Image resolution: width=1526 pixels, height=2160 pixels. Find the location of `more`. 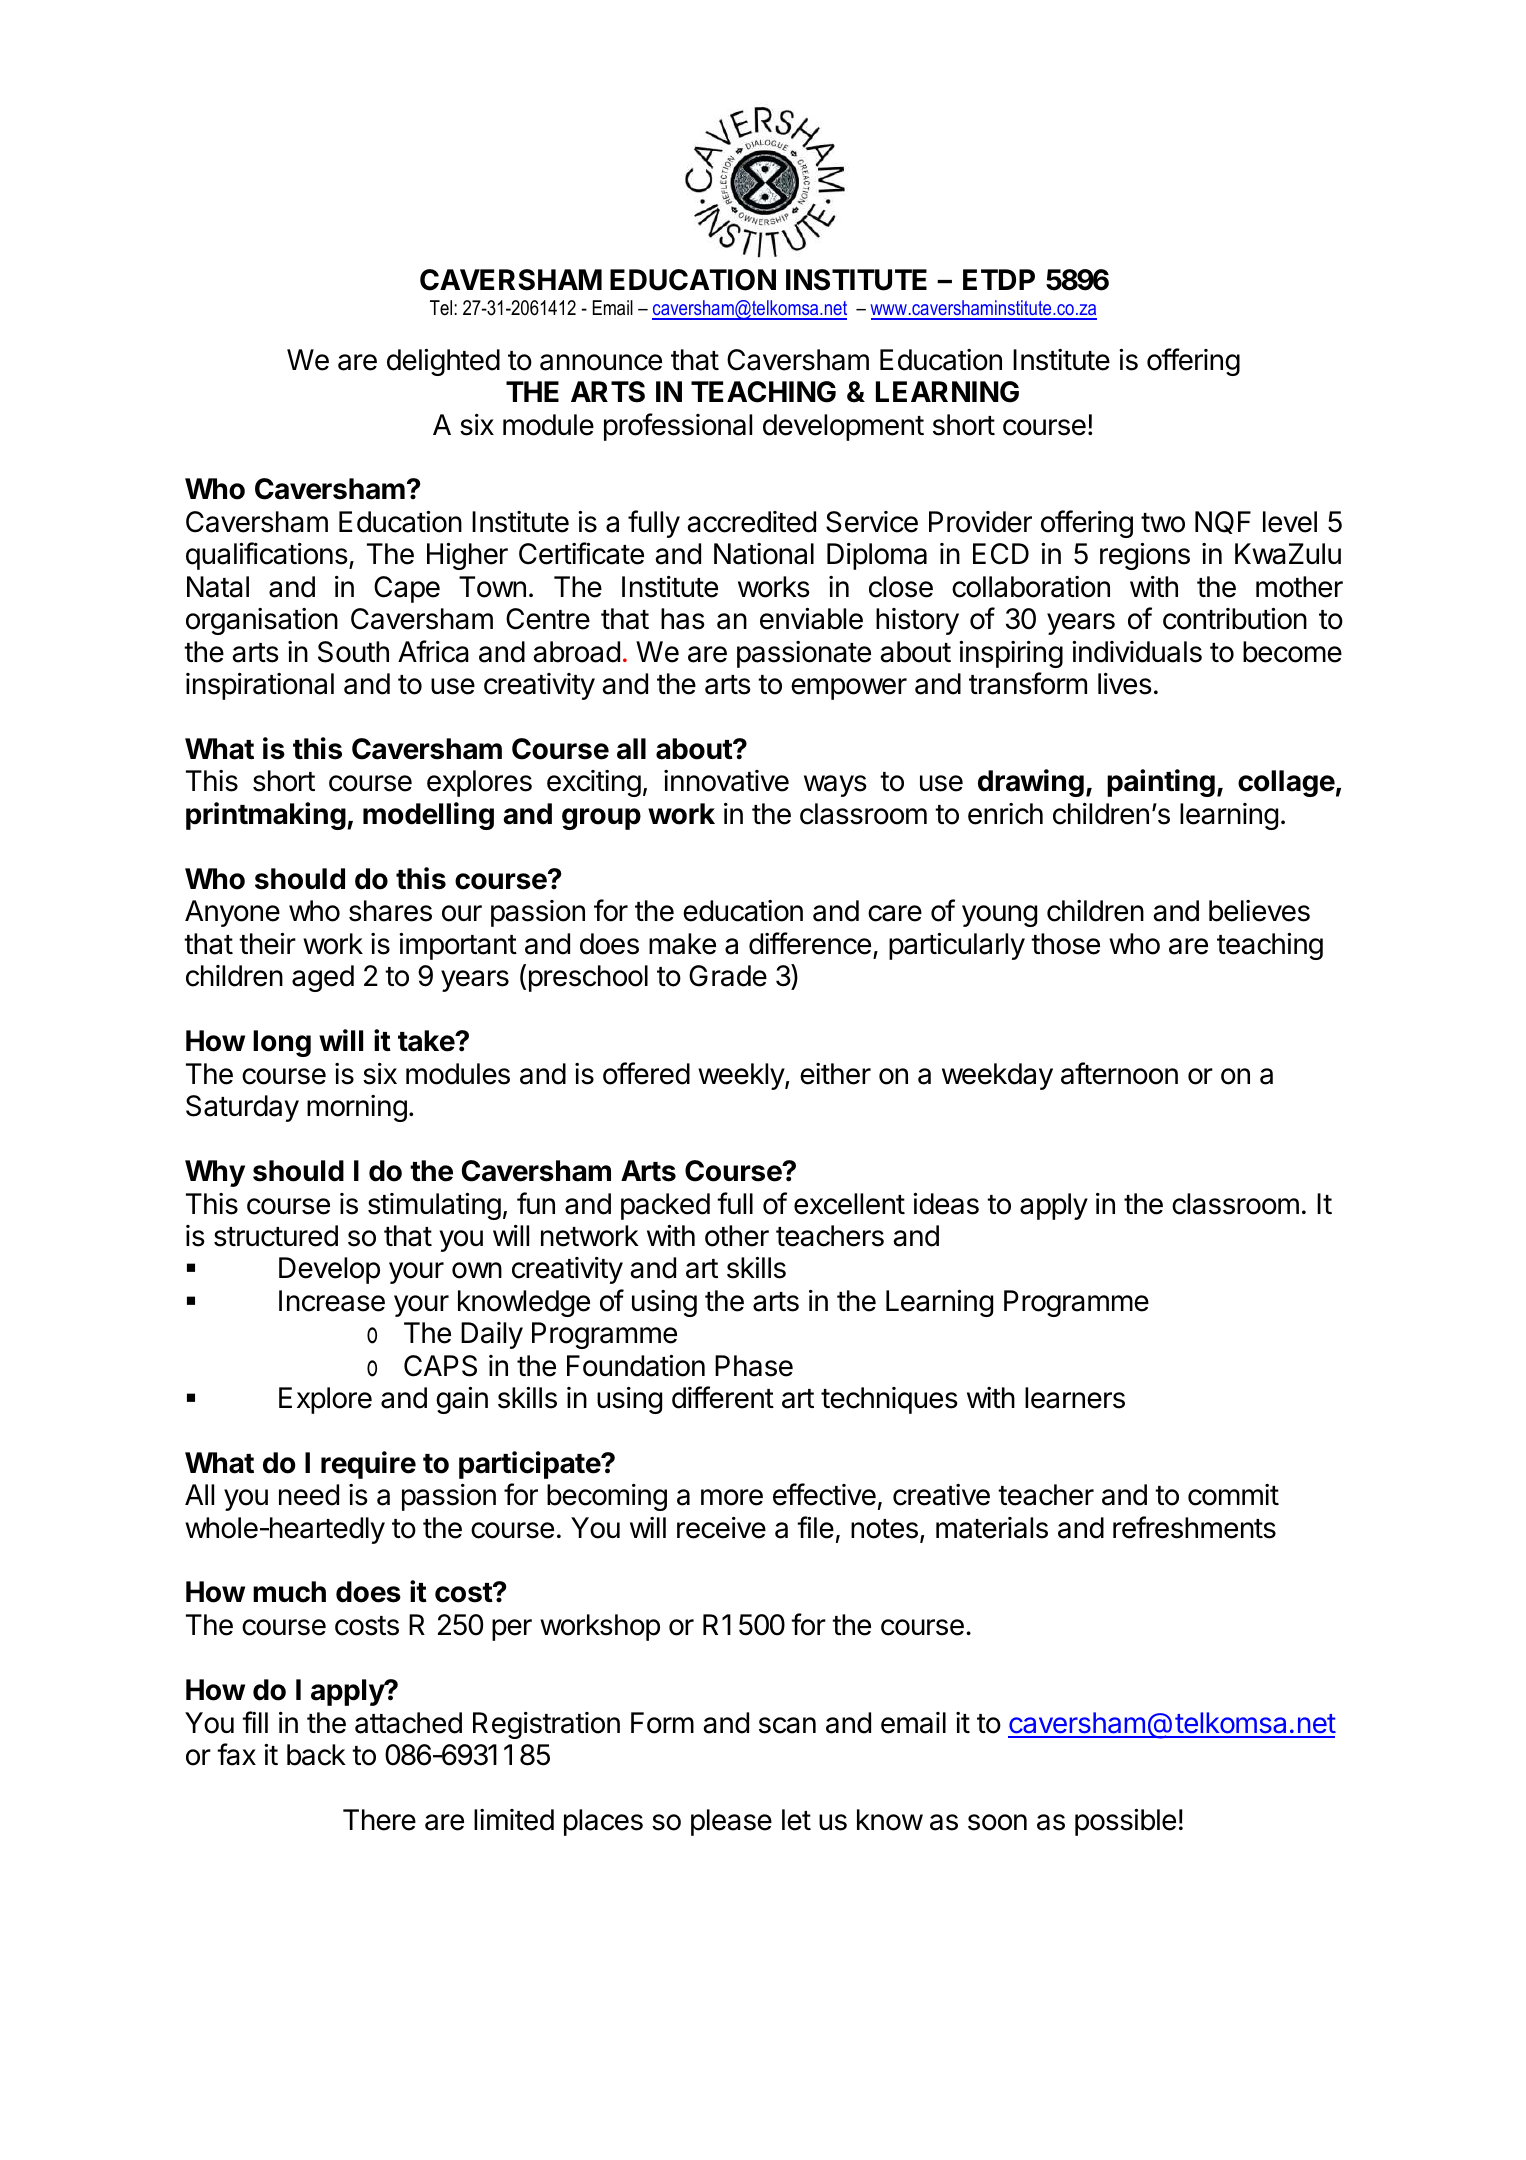

more is located at coordinates (732, 1497).
